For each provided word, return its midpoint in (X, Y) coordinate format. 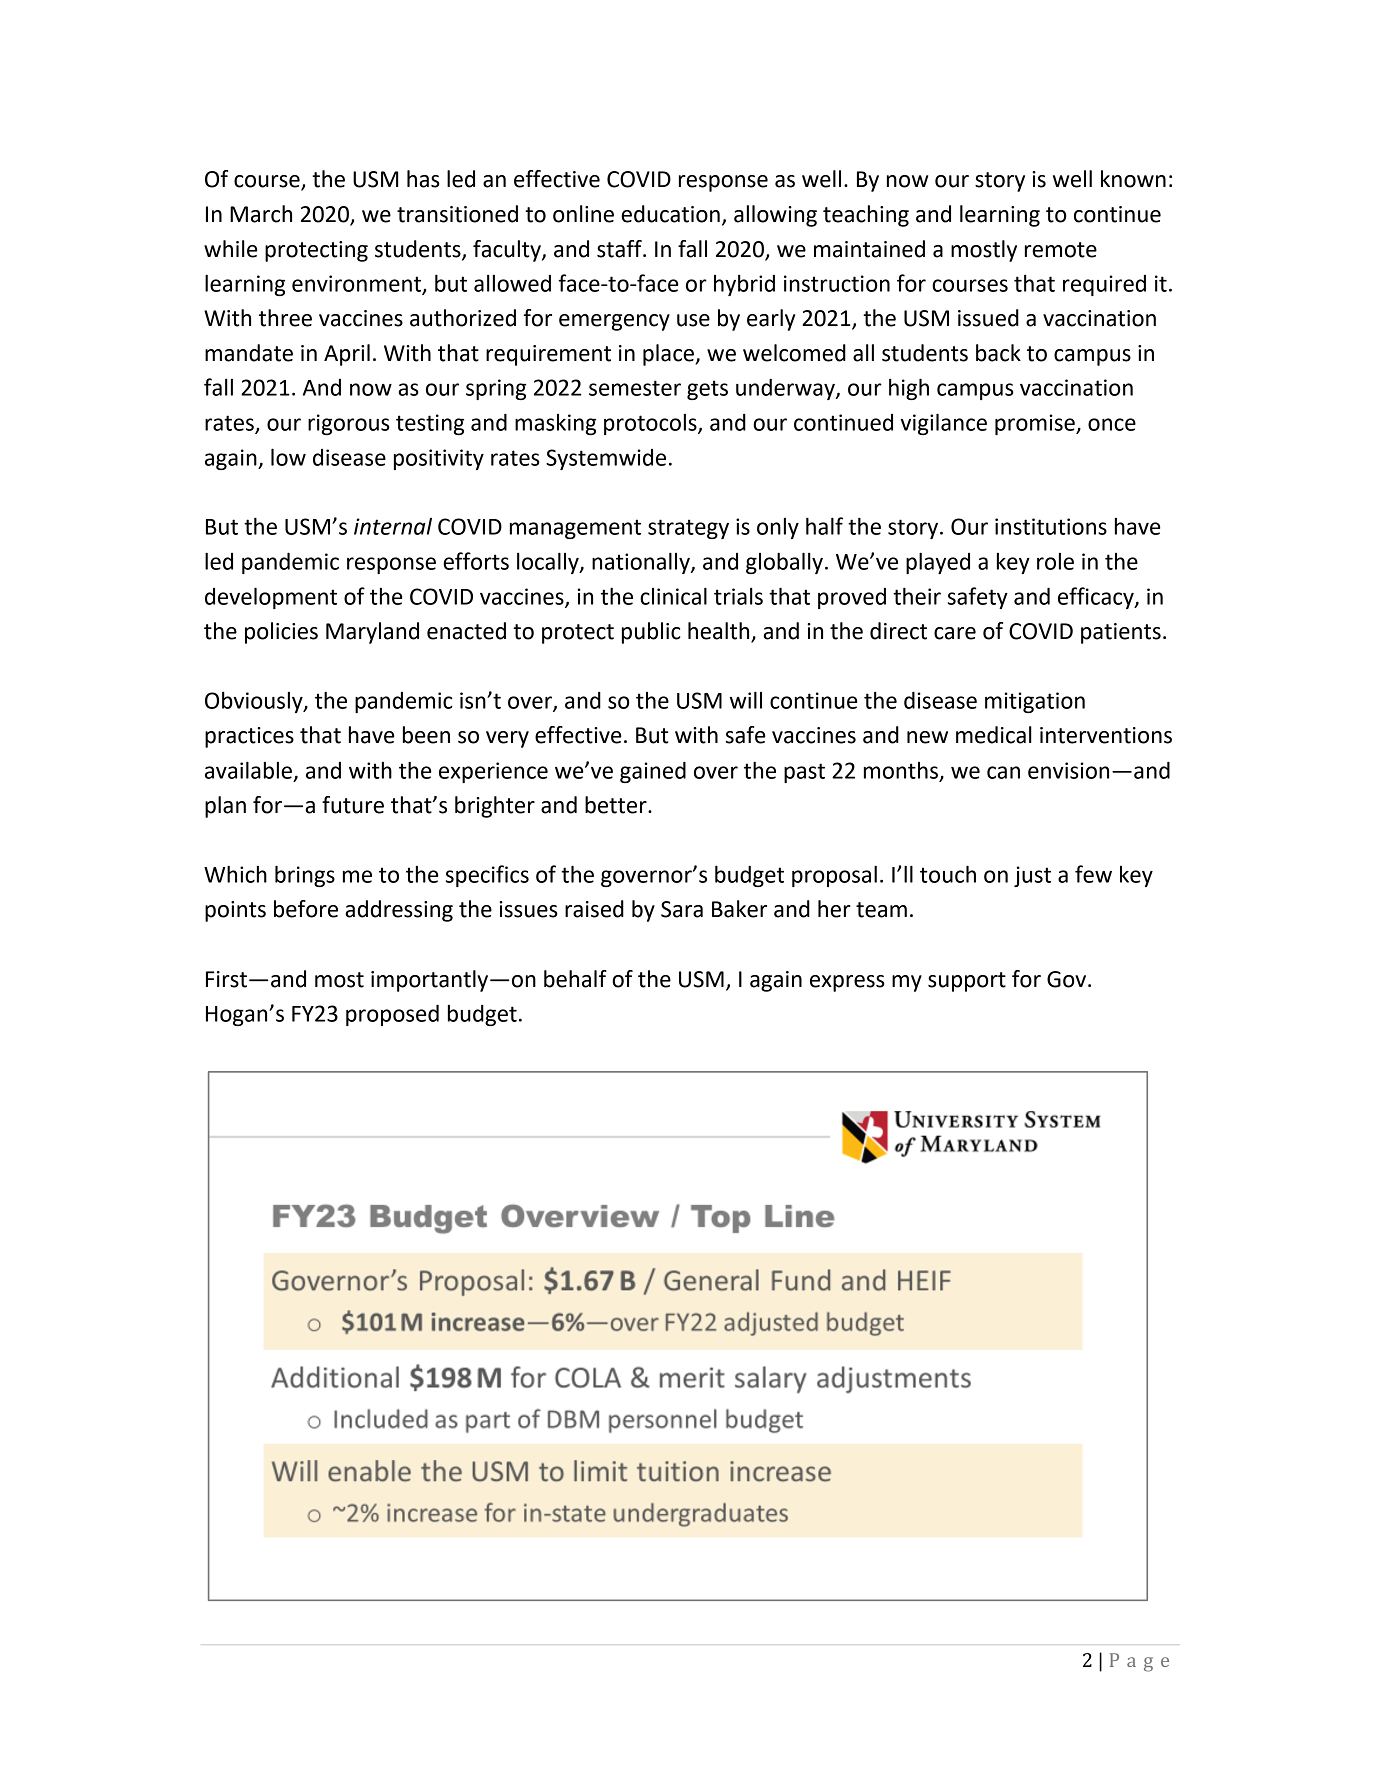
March (261, 214)
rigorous (349, 424)
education (670, 214)
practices (249, 737)
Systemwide (606, 459)
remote (1061, 250)
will (746, 700)
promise (1036, 424)
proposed (392, 1015)
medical (994, 735)
